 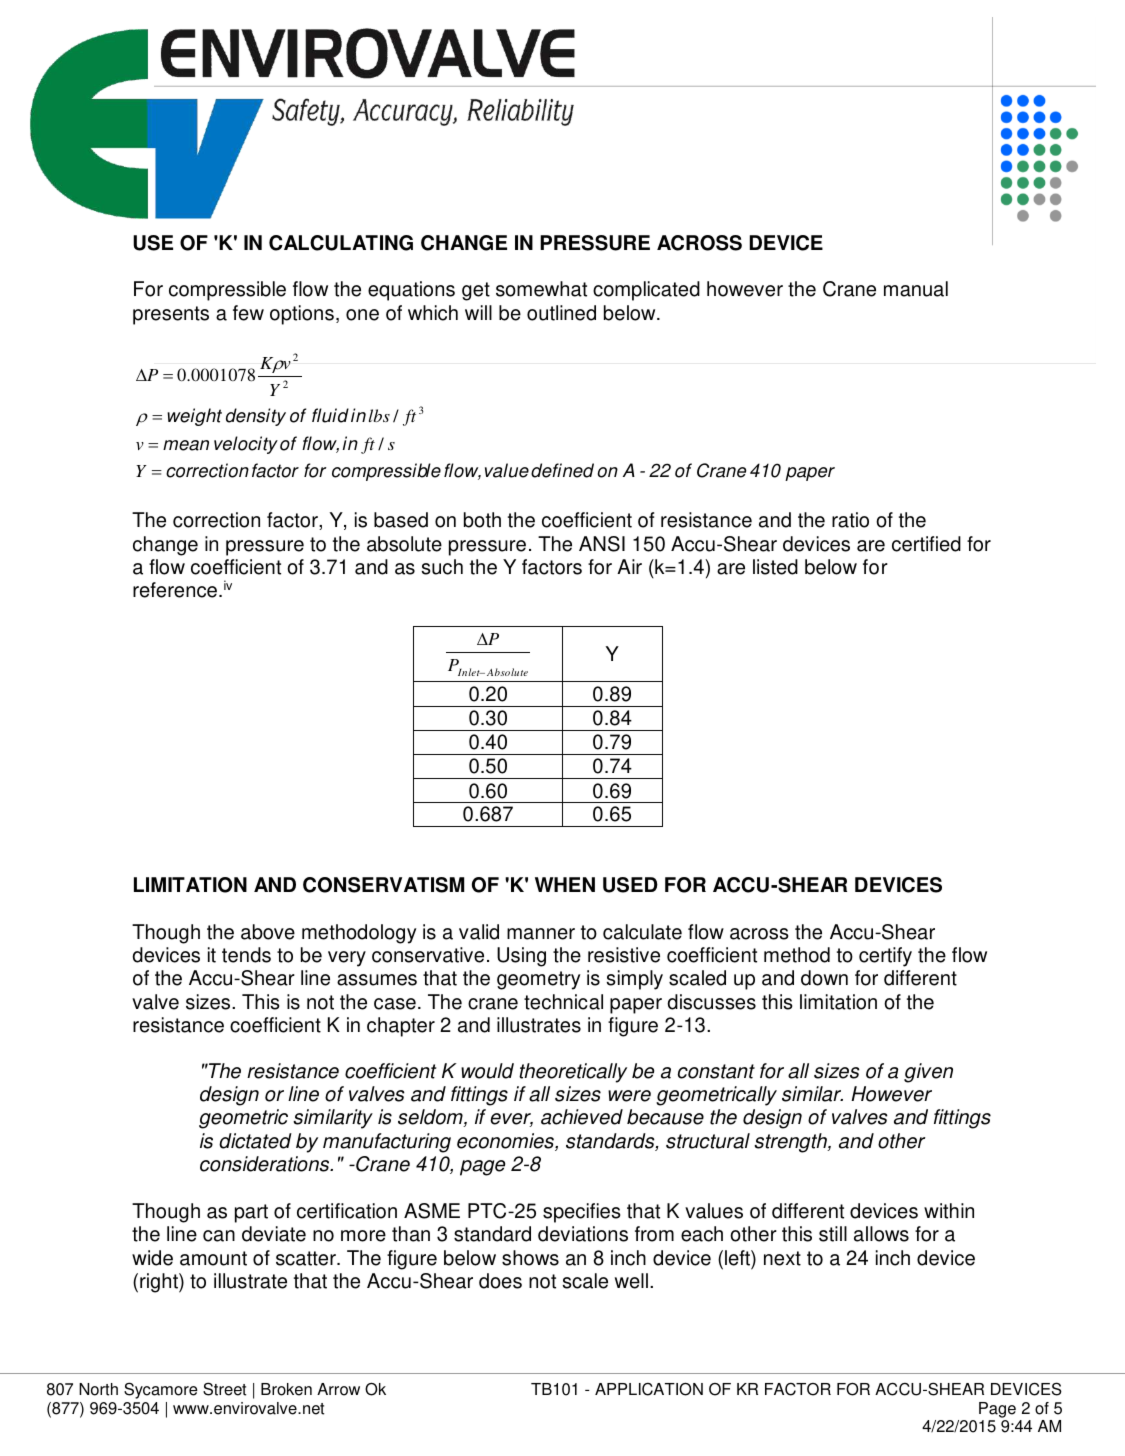 I want to click on both, so click(x=482, y=520).
